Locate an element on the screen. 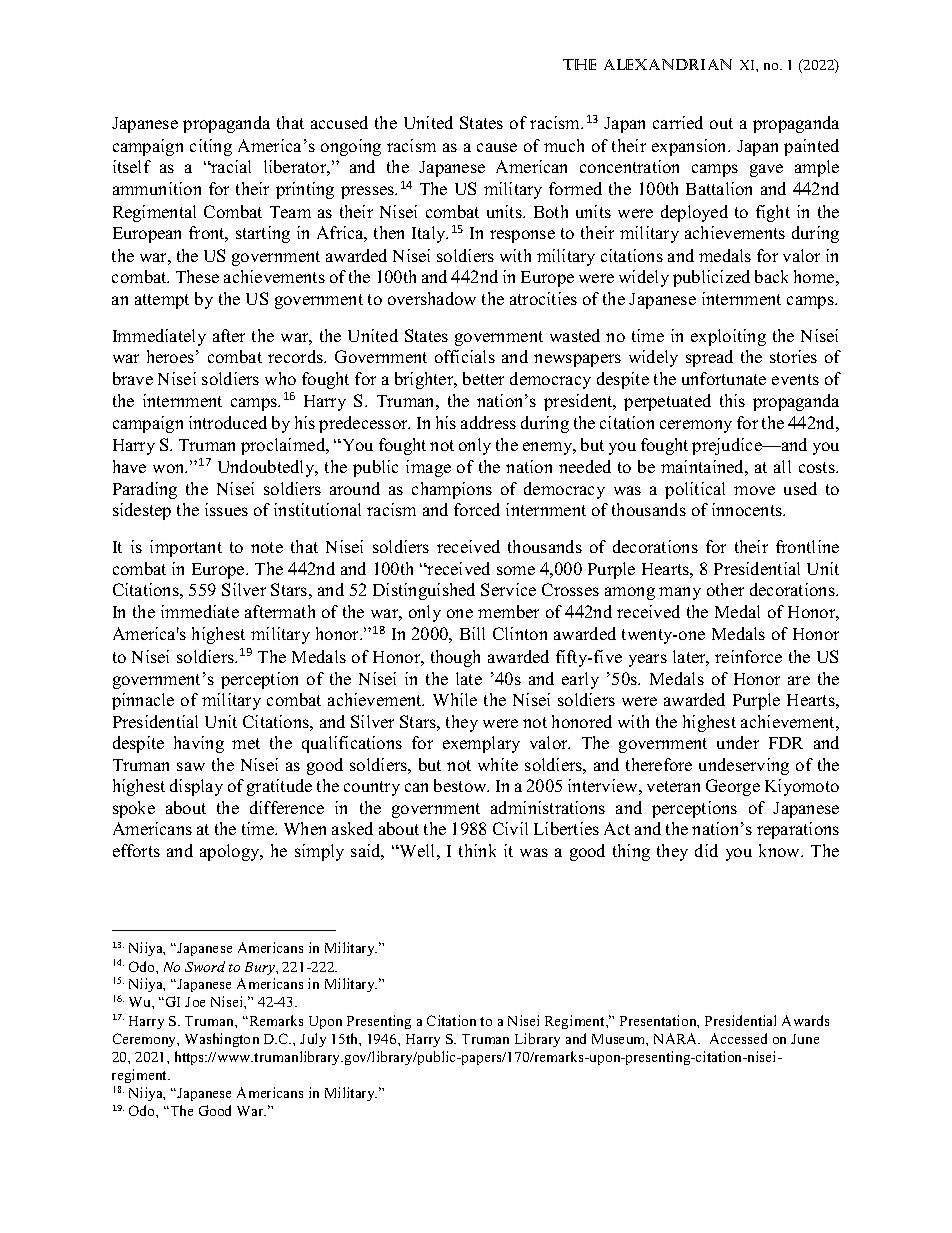 This screenshot has height=1233, width=952. citing is located at coordinates (211, 147).
